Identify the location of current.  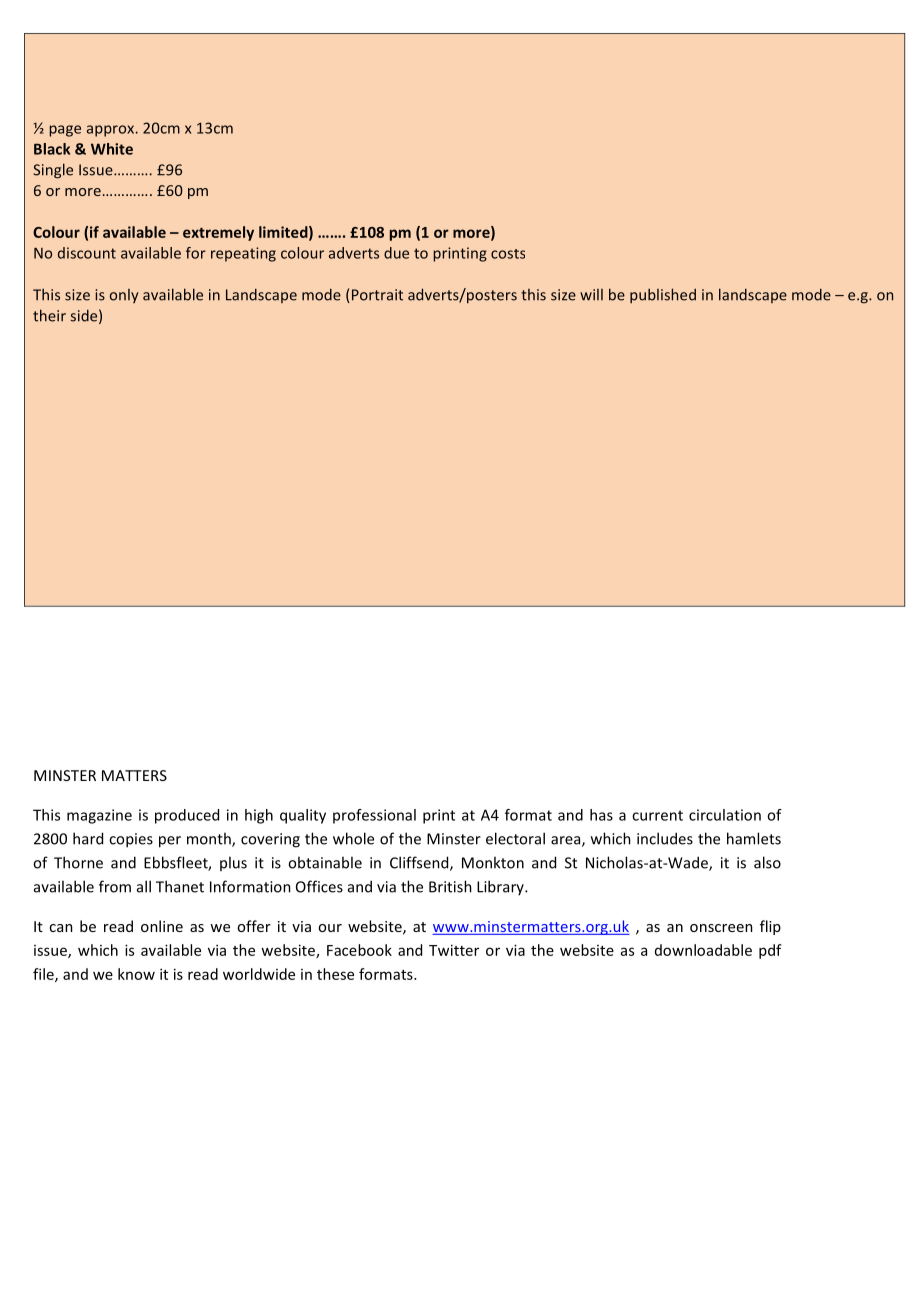
(657, 815).
